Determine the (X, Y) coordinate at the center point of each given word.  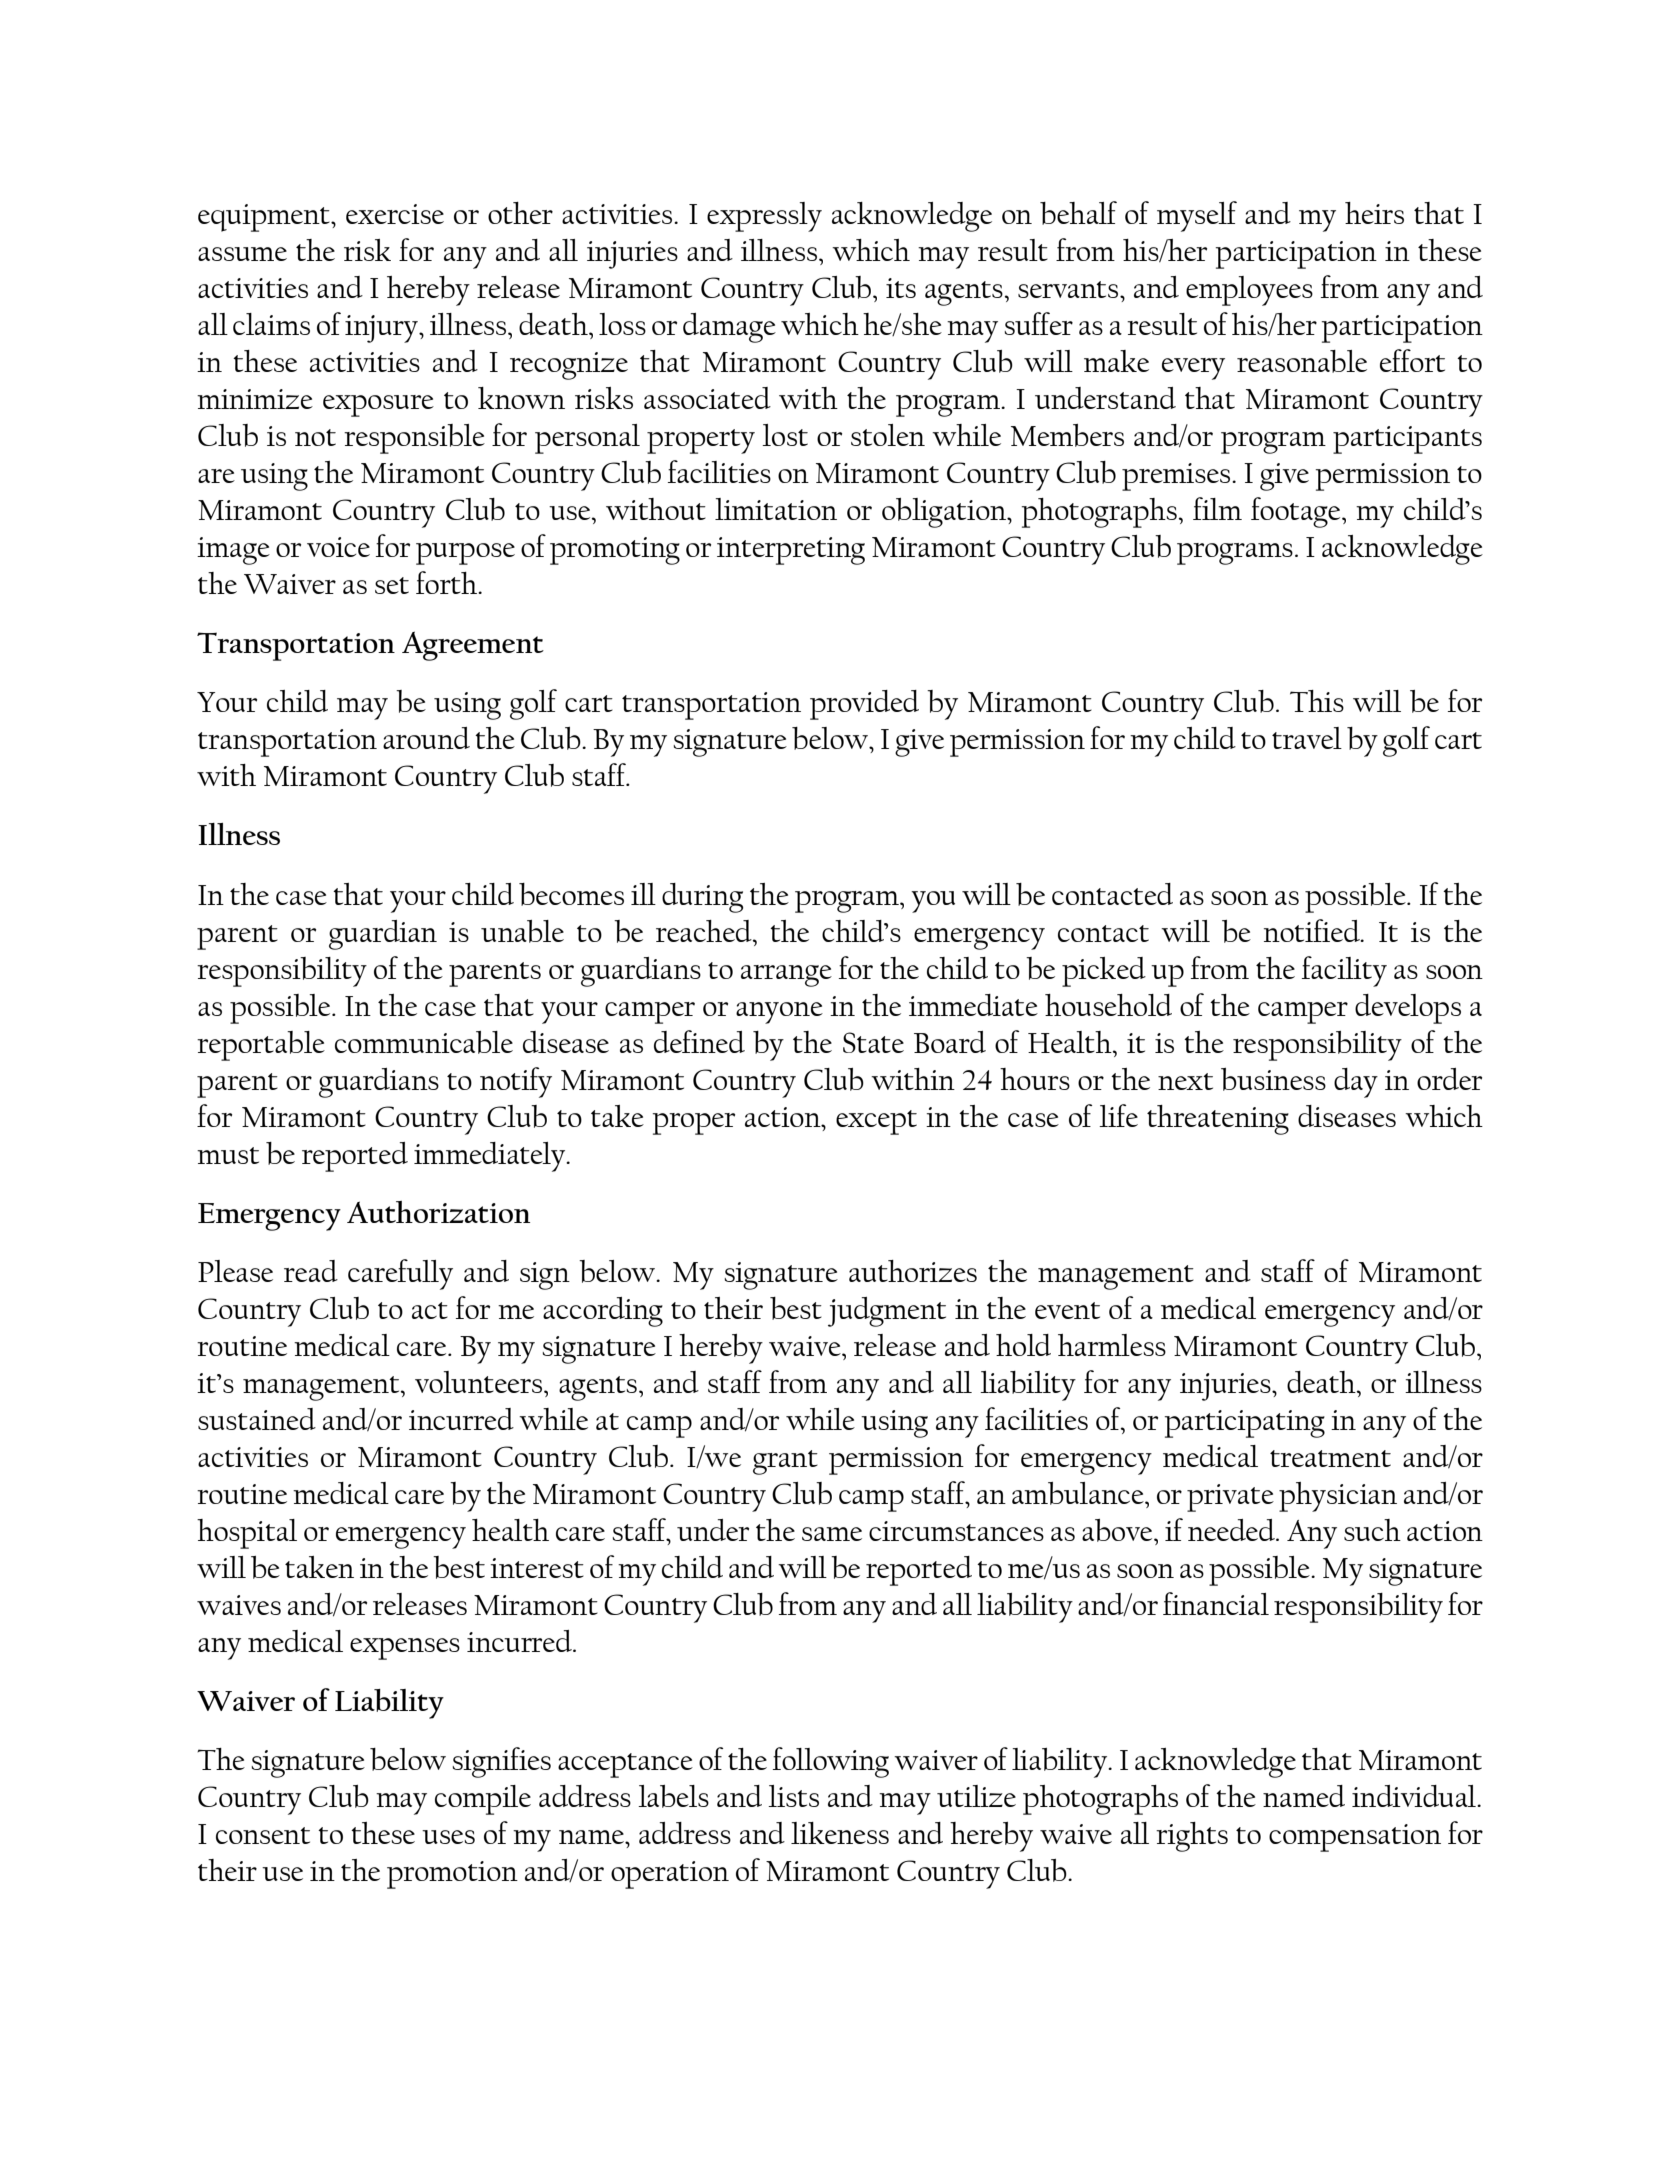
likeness (840, 1833)
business (1273, 1079)
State (873, 1042)
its (901, 288)
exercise (395, 214)
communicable (424, 1042)
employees (1249, 291)
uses (448, 1837)
